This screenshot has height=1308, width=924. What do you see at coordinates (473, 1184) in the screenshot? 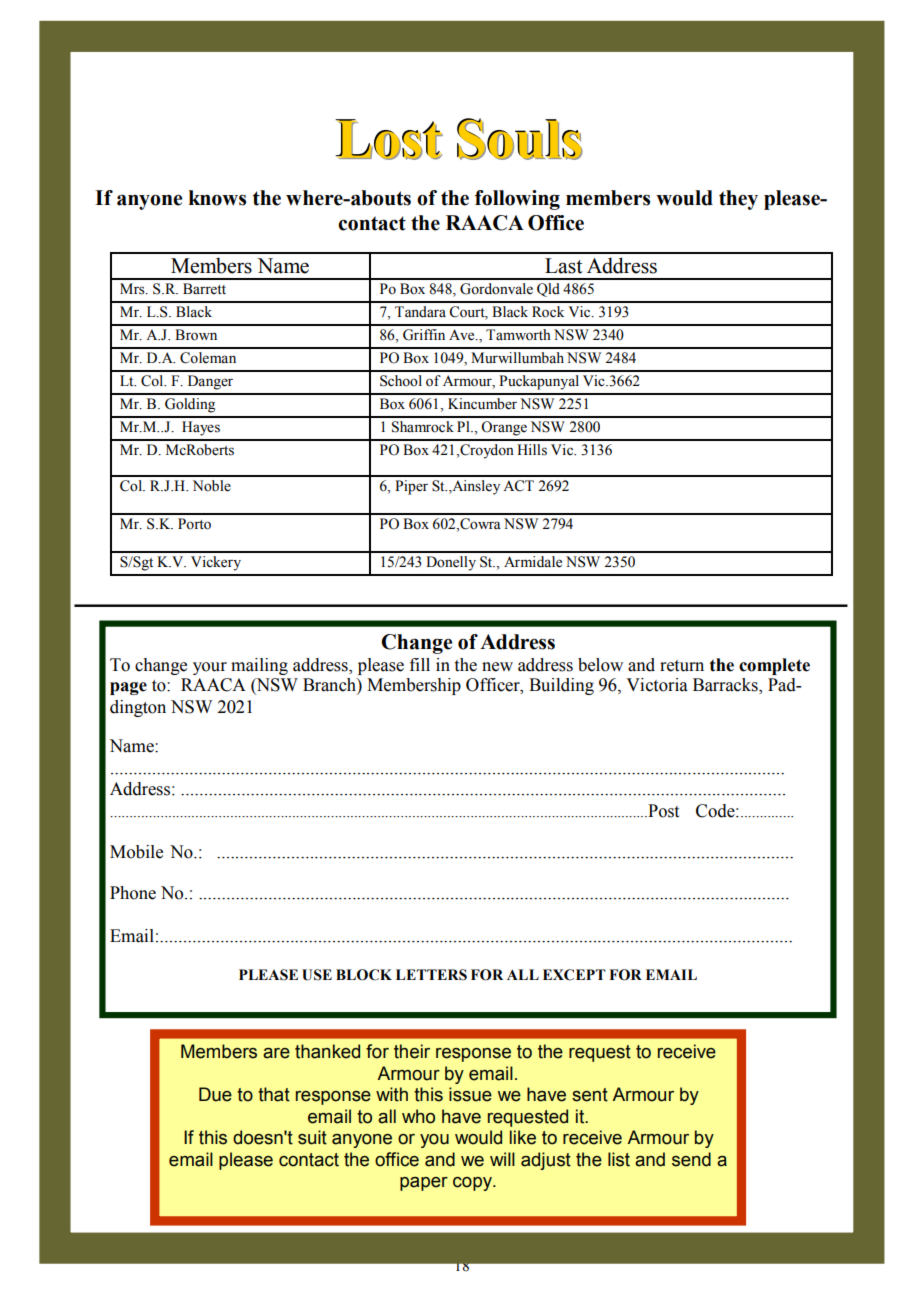
I see `copy` at bounding box center [473, 1184].
